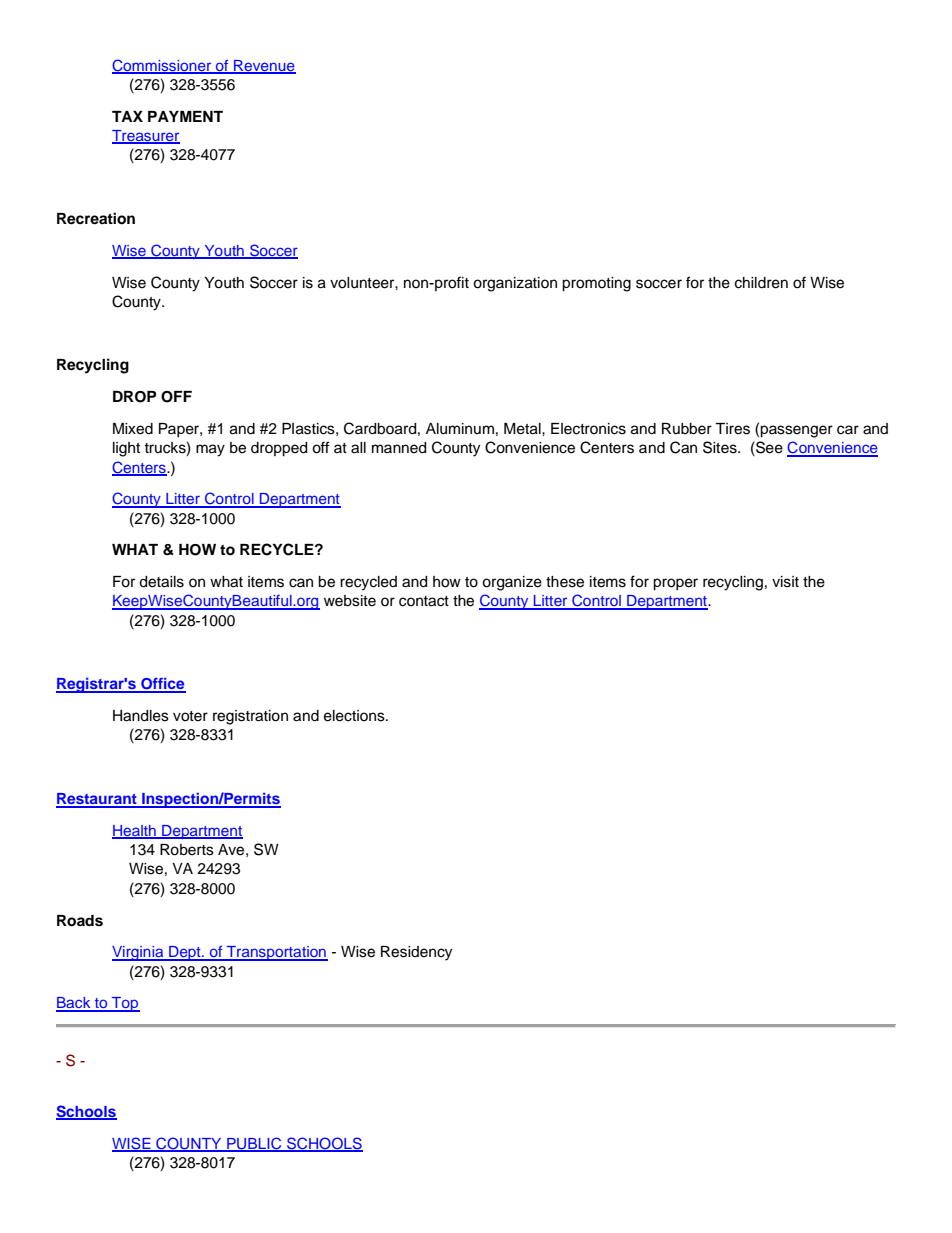 Image resolution: width=952 pixels, height=1233 pixels. I want to click on proper, so click(675, 584).
